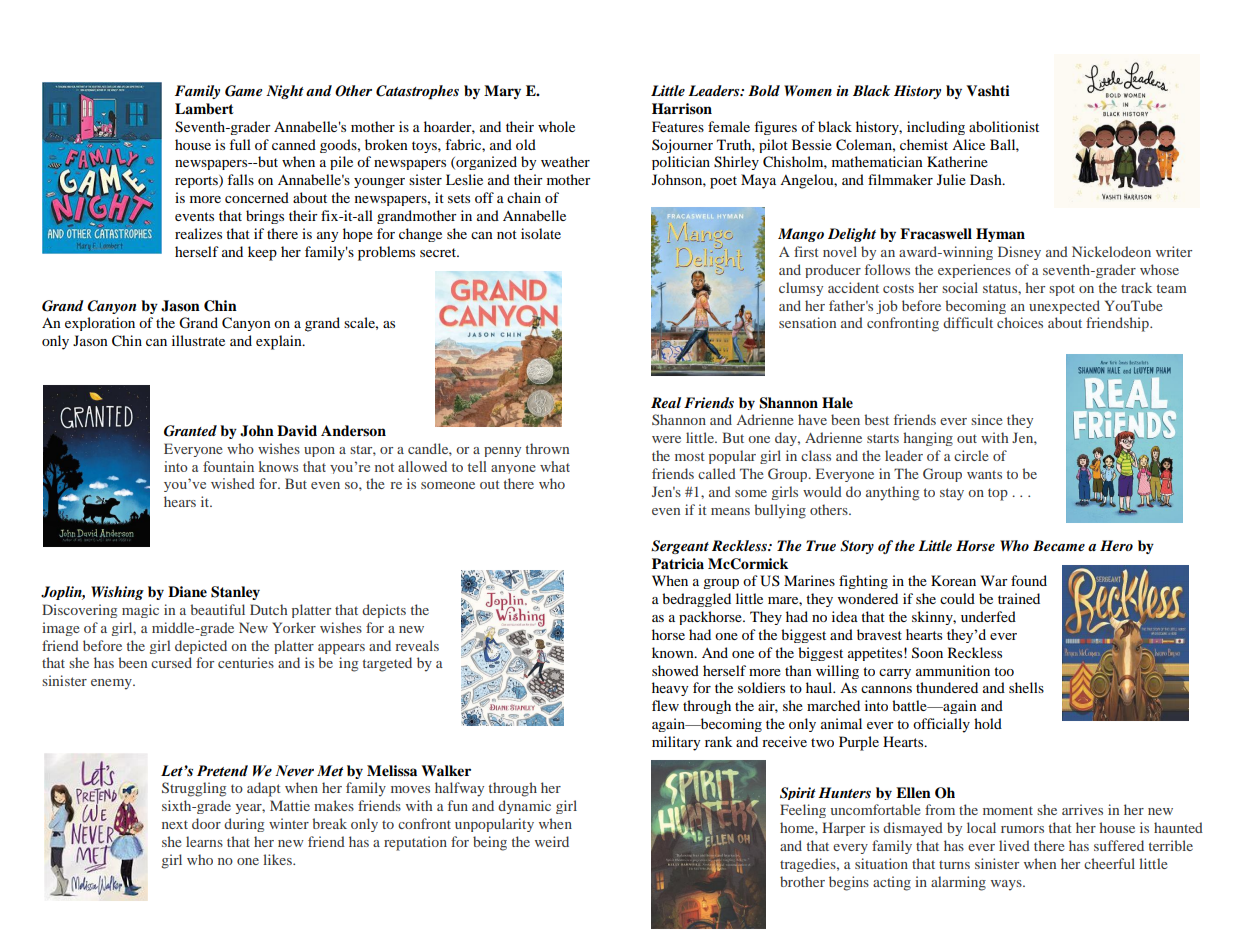 Image resolution: width=1233 pixels, height=952 pixels. Describe the element at coordinates (555, 466) in the document. I see `what` at that location.
